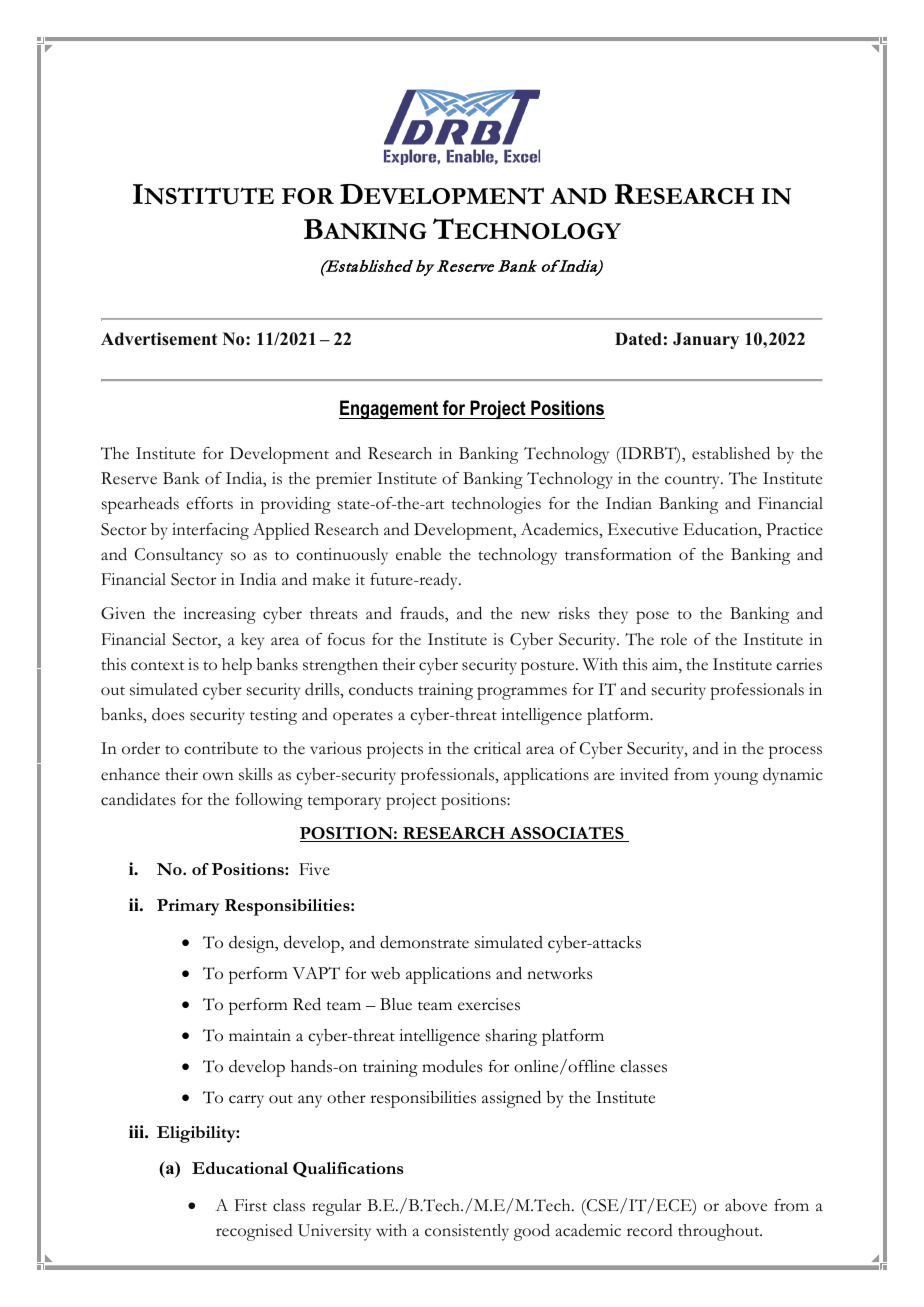 The image size is (924, 1307). Describe the element at coordinates (467, 1232) in the image. I see `consistently` at that location.
